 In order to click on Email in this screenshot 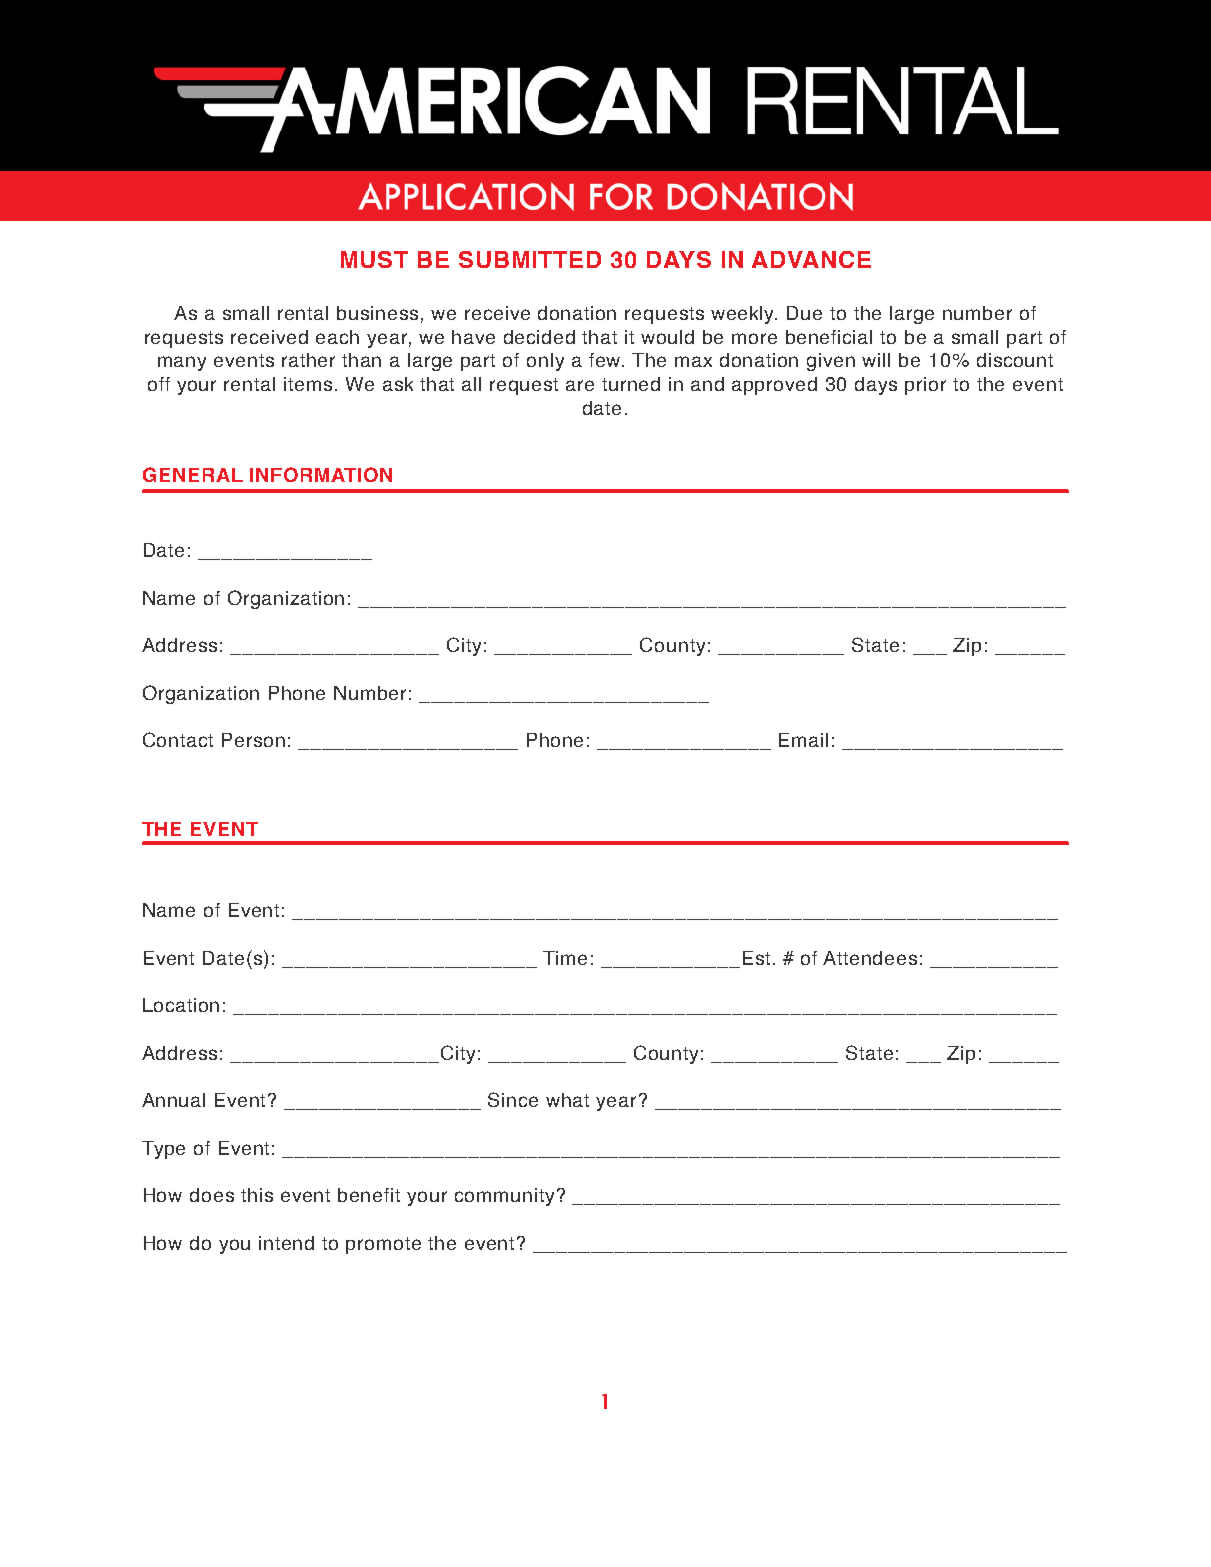, I will do `click(803, 740)`.
